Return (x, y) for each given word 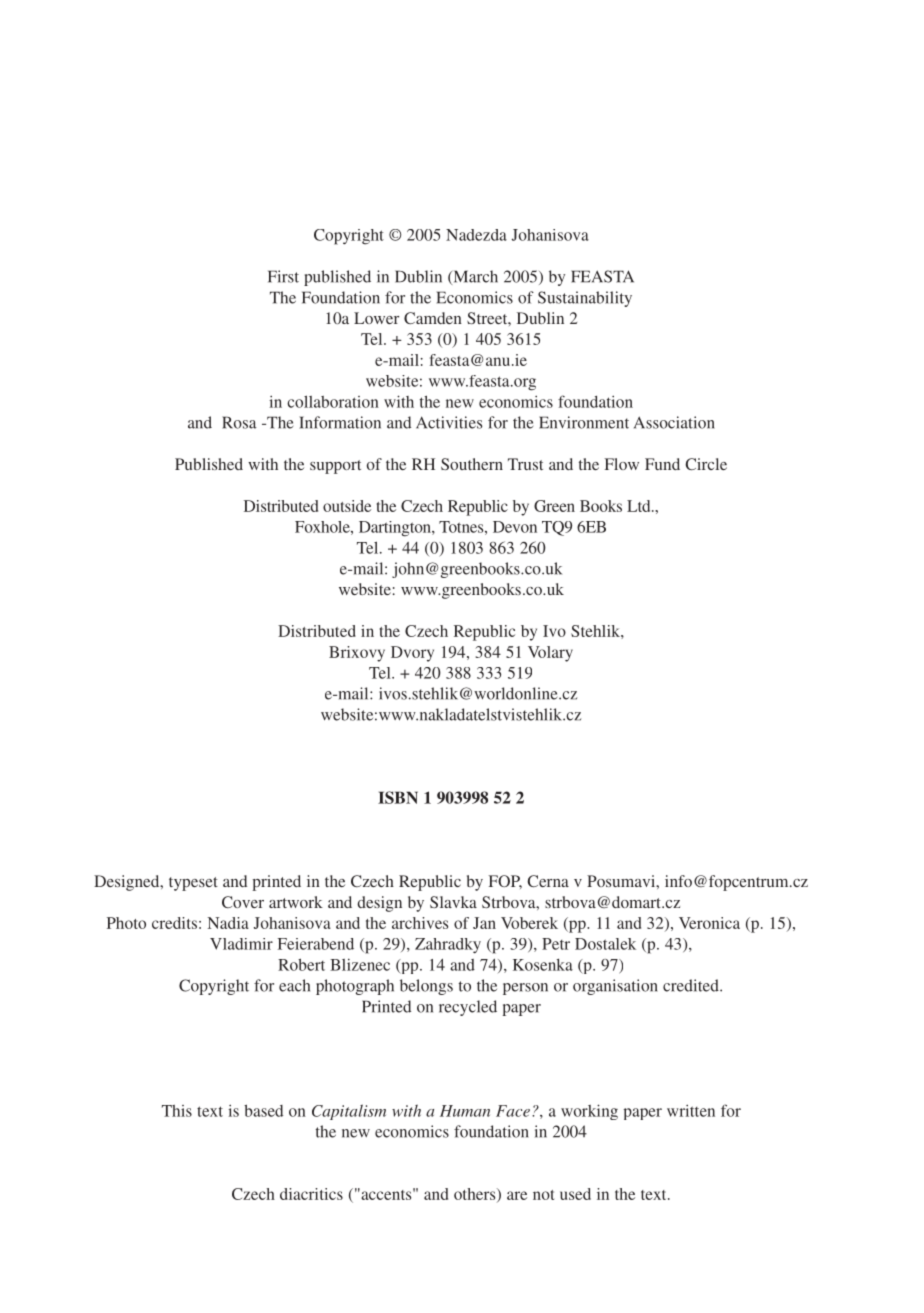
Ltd (640, 506)
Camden (433, 318)
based (263, 1110)
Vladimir (241, 944)
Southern (472, 464)
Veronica (709, 923)
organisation (615, 987)
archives (420, 923)
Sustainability (585, 299)
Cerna (548, 881)
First (283, 276)
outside (347, 506)
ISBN (398, 797)
